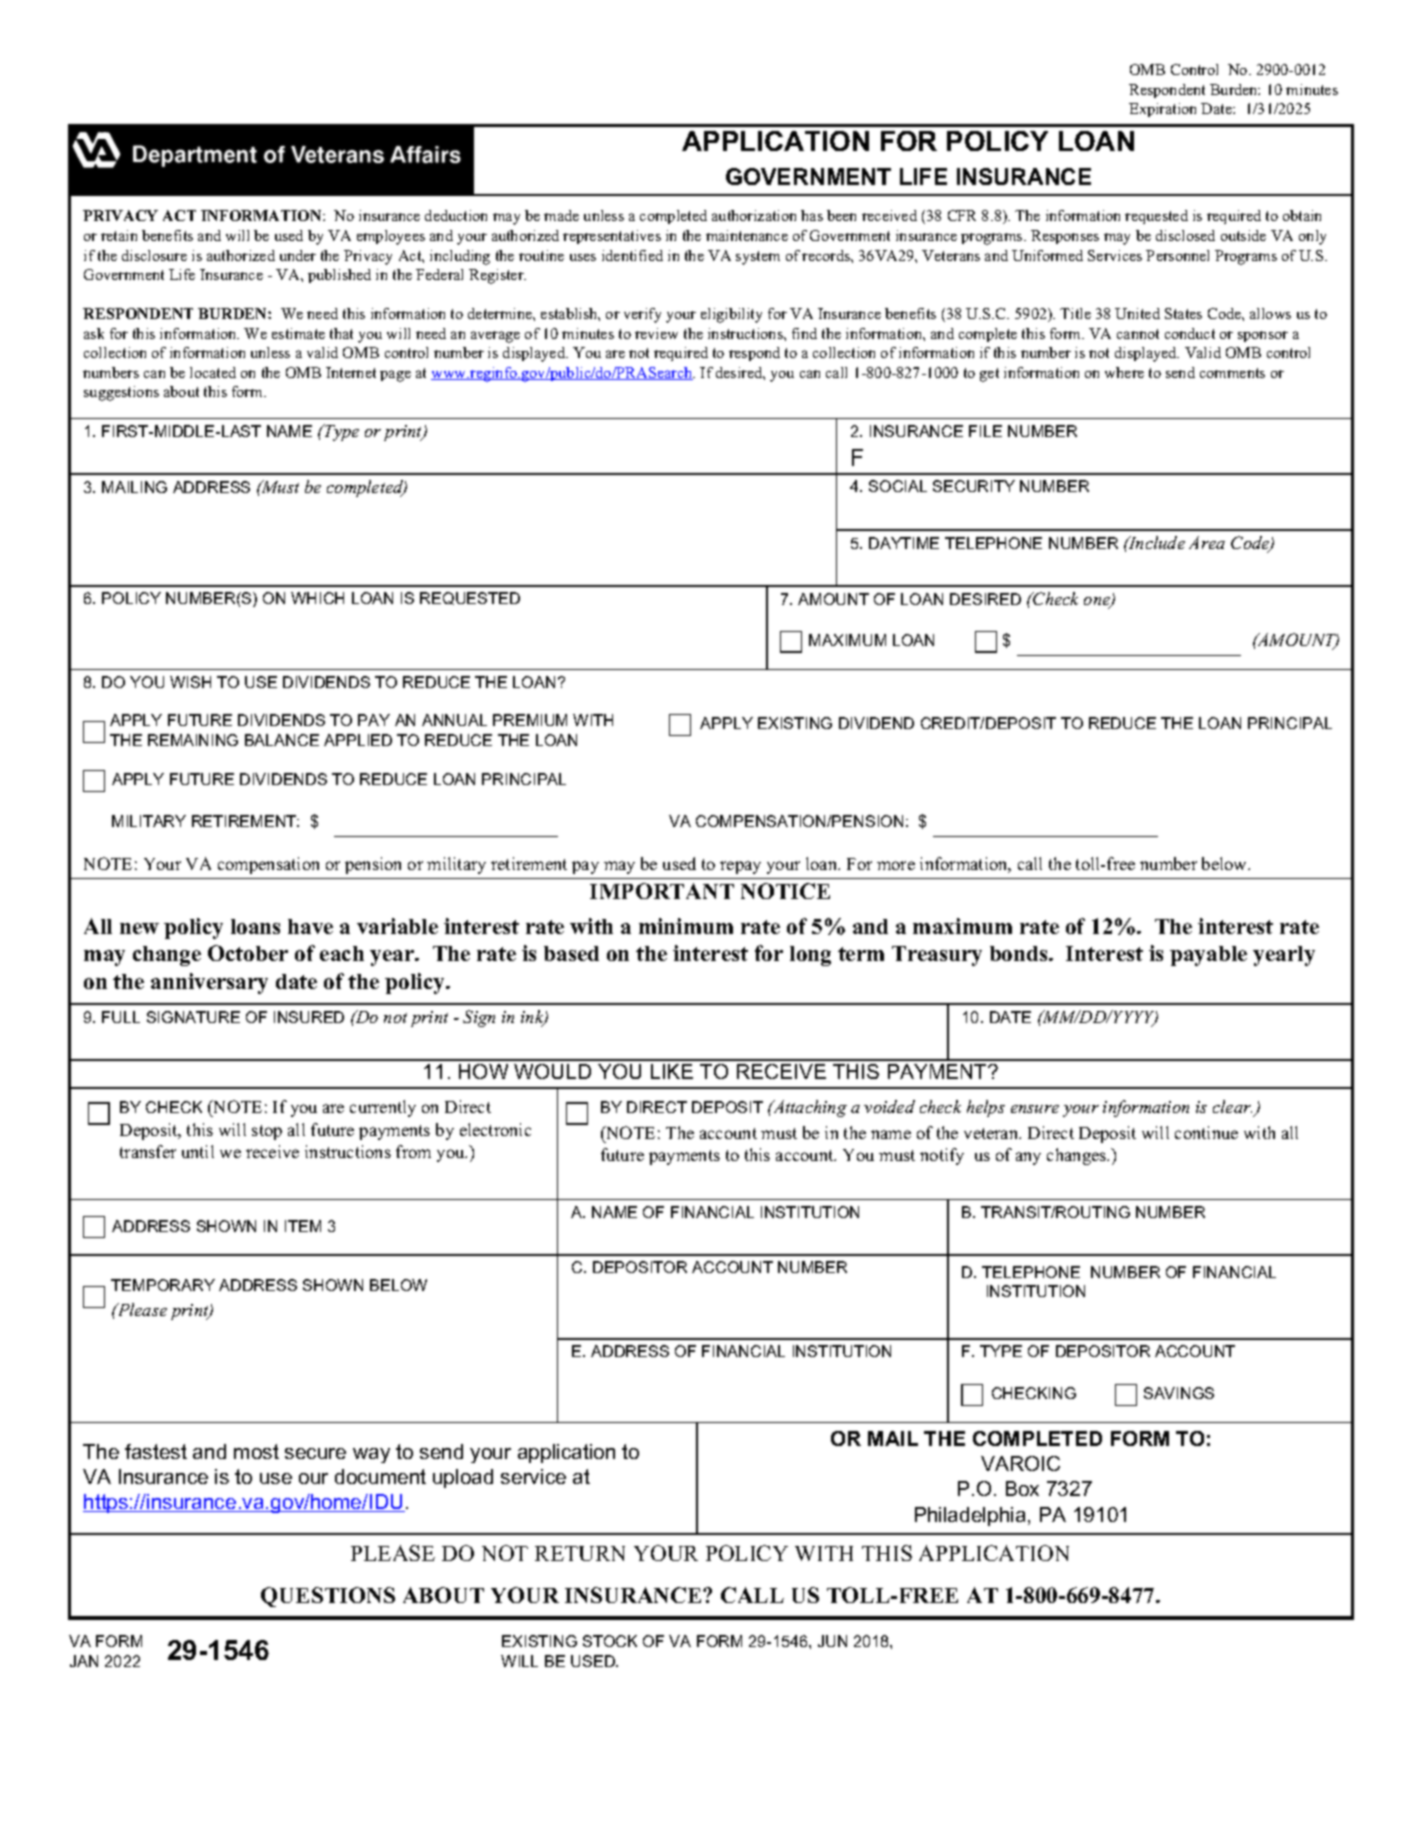 The image size is (1422, 1841). I want to click on LIKE, so click(672, 1071).
